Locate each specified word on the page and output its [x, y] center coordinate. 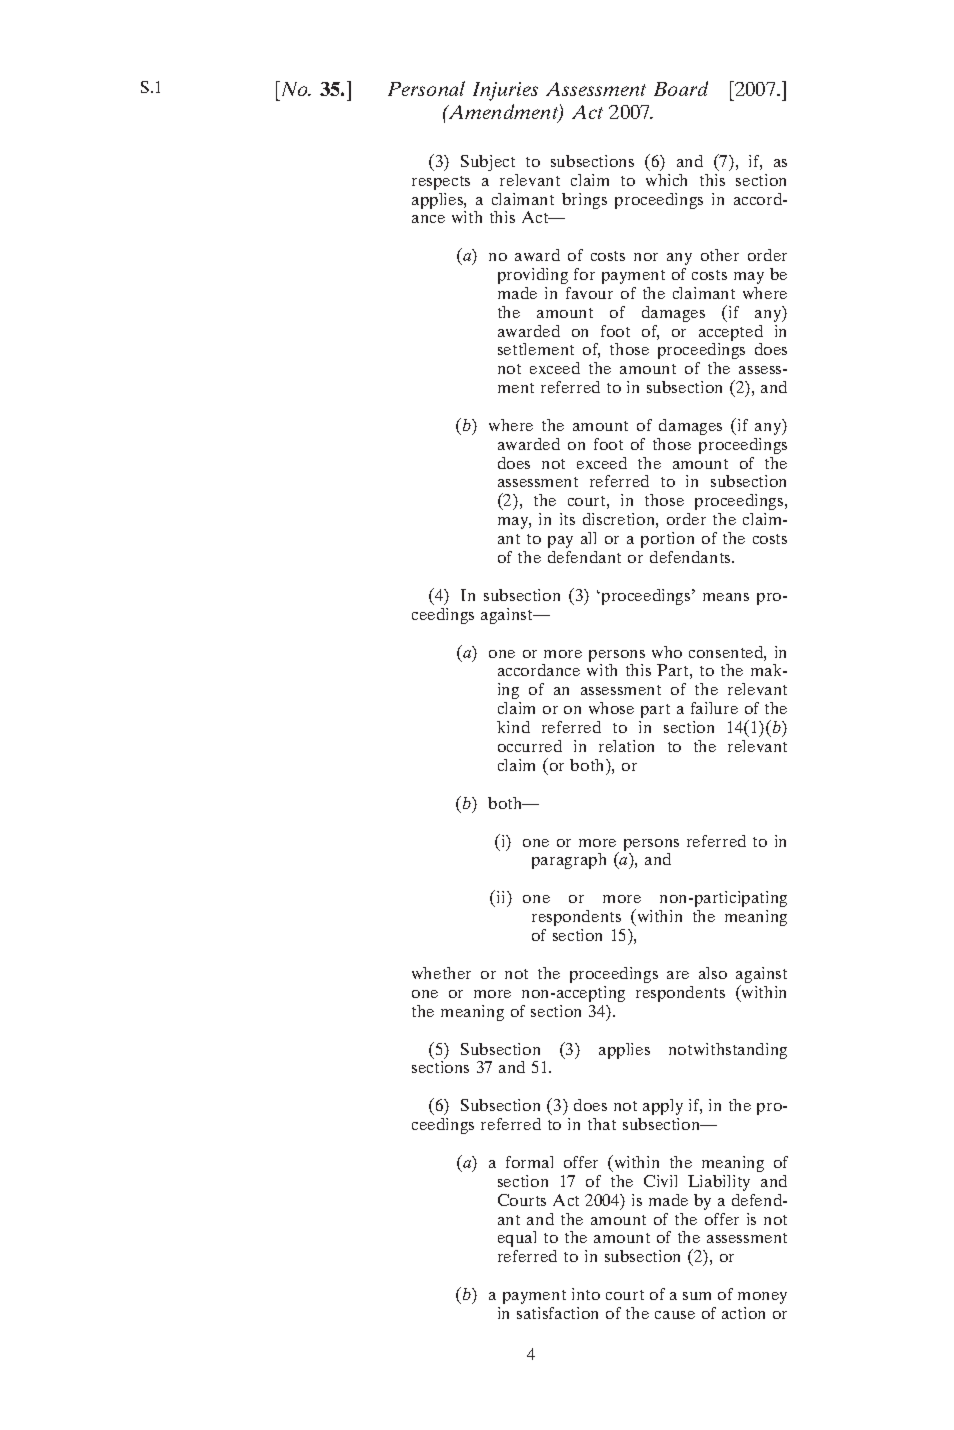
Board [681, 88]
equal [517, 1239]
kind [513, 727]
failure [714, 708]
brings [584, 201]
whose [611, 708]
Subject [488, 163]
